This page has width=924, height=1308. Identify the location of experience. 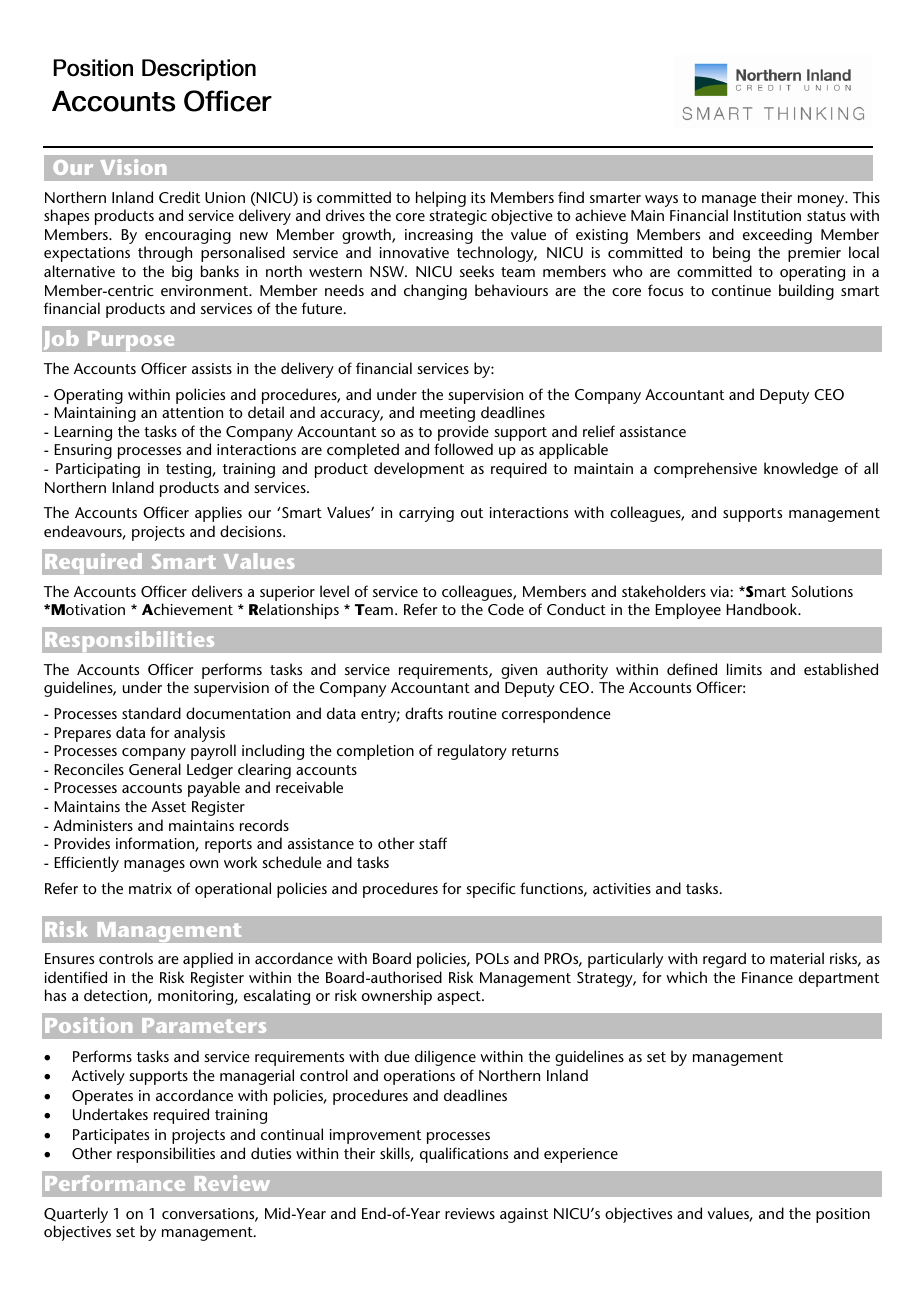
(581, 1155).
